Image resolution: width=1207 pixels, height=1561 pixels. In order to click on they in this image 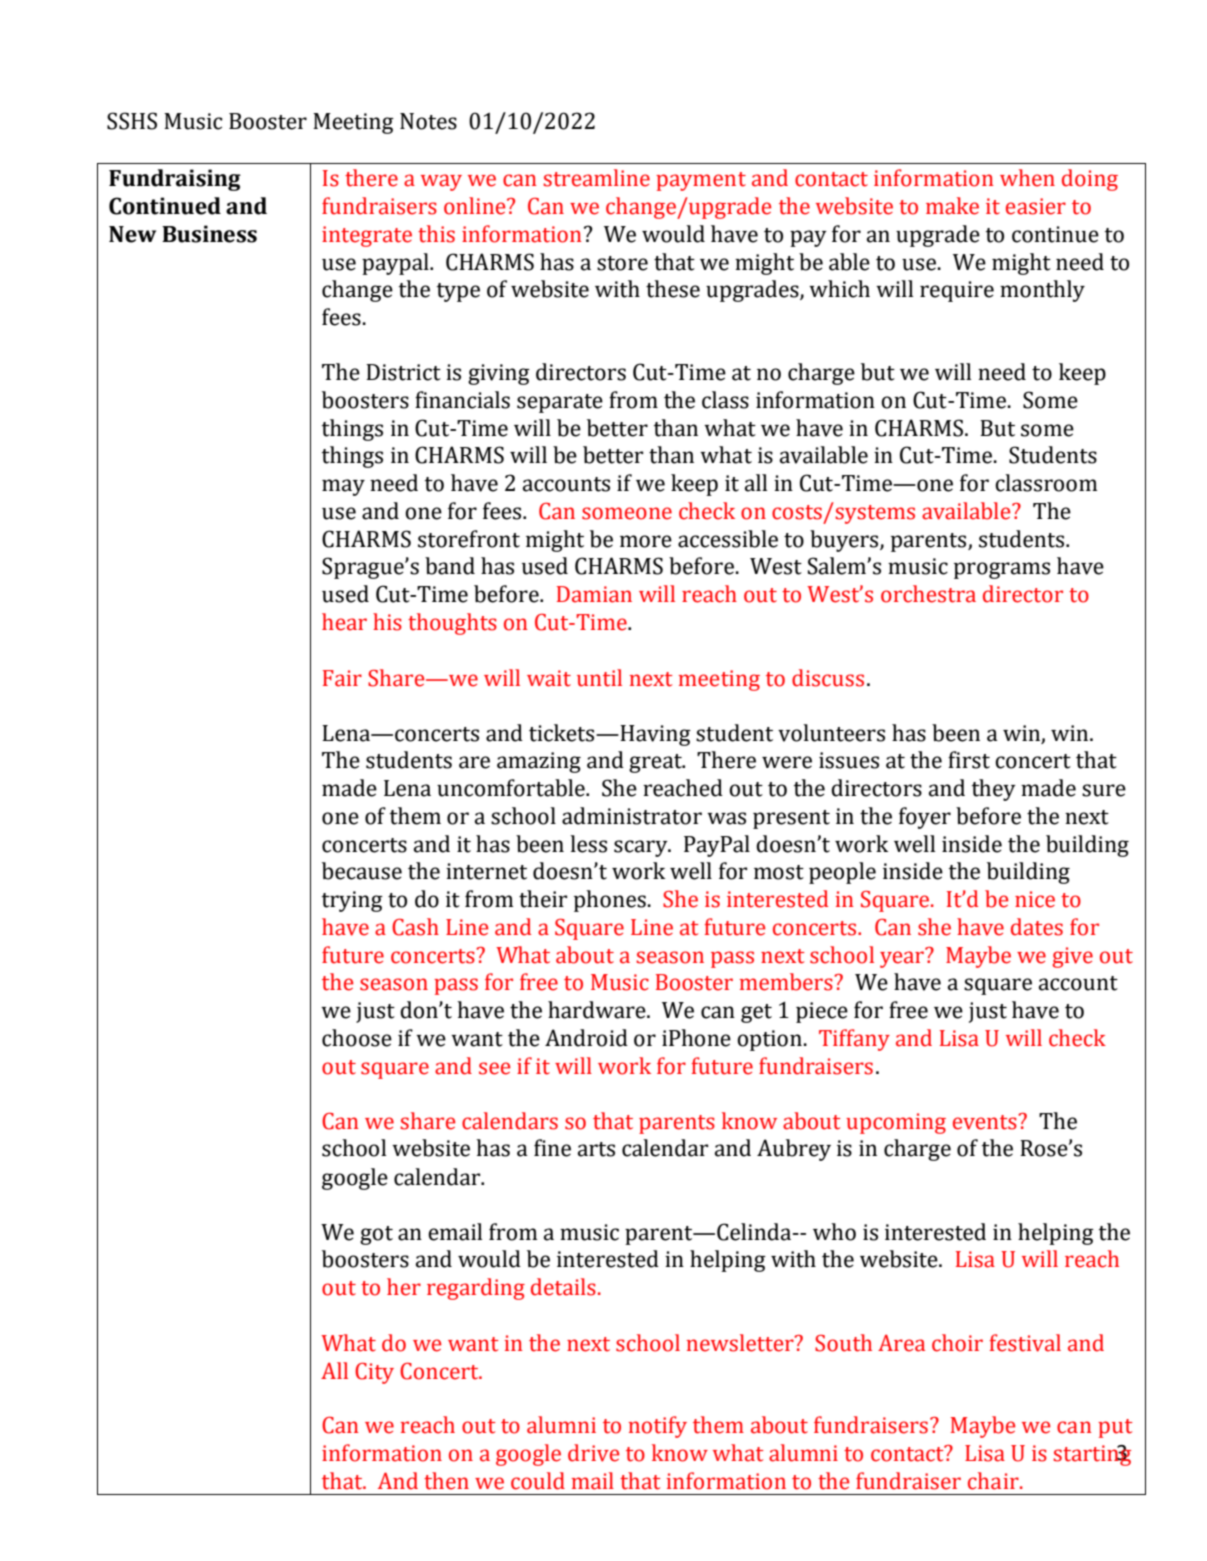, I will do `click(994, 790)`.
